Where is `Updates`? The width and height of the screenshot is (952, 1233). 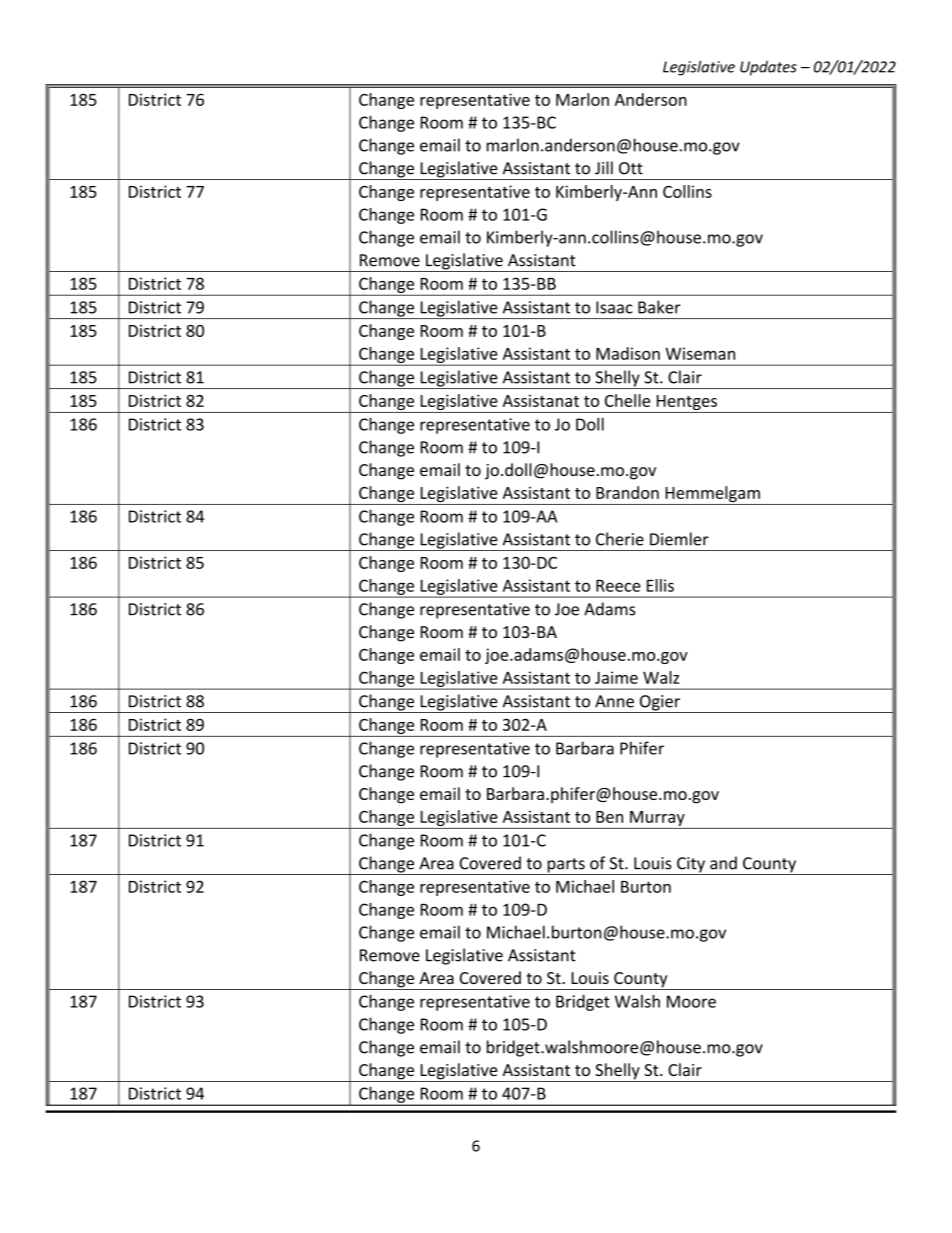 Updates is located at coordinates (768, 68).
